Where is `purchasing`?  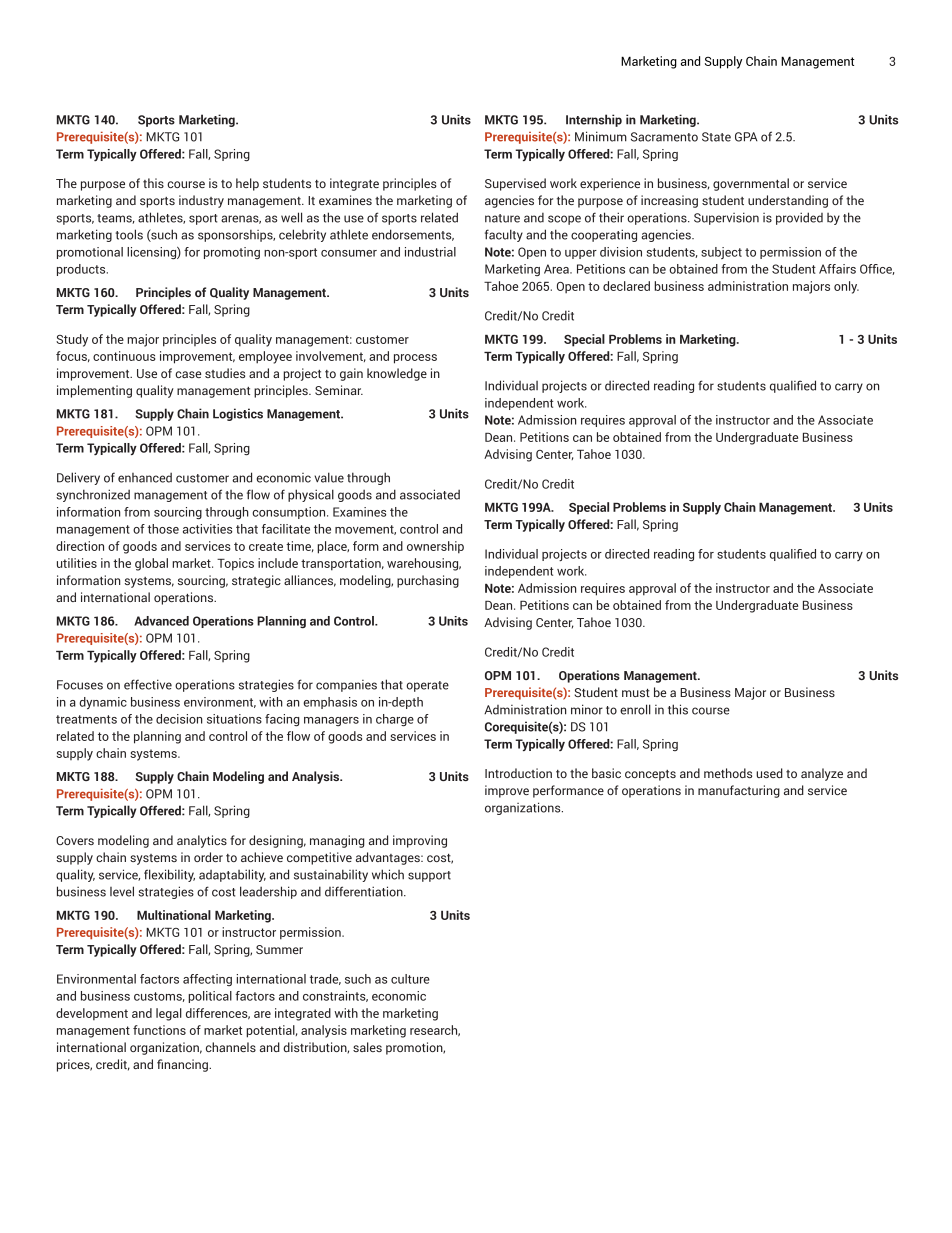 purchasing is located at coordinates (428, 581).
